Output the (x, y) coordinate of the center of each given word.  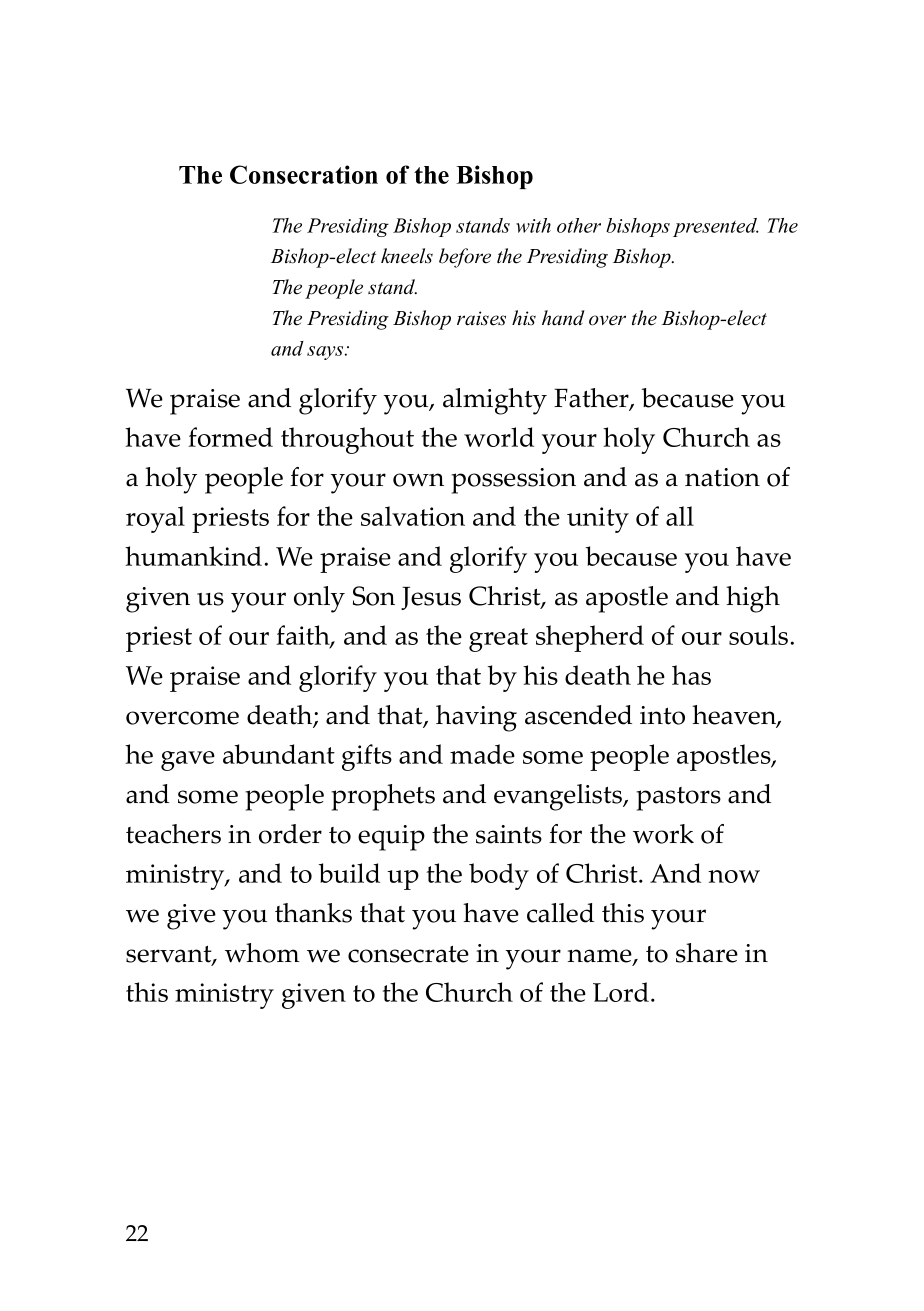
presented (716, 227)
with (533, 225)
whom (262, 953)
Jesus (431, 598)
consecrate (408, 954)
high (753, 599)
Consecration (304, 174)
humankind (193, 556)
